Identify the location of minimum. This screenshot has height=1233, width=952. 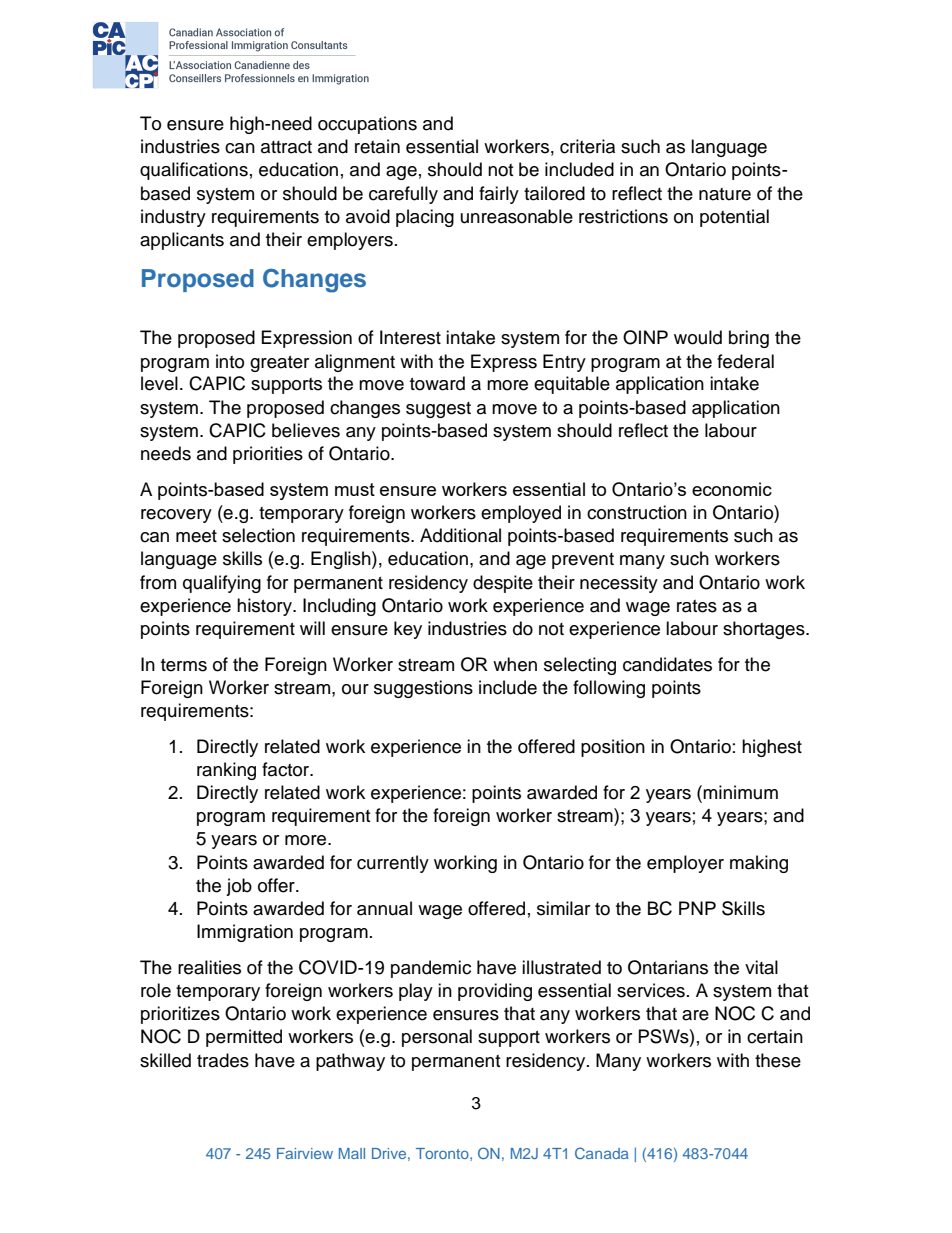
(740, 792).
